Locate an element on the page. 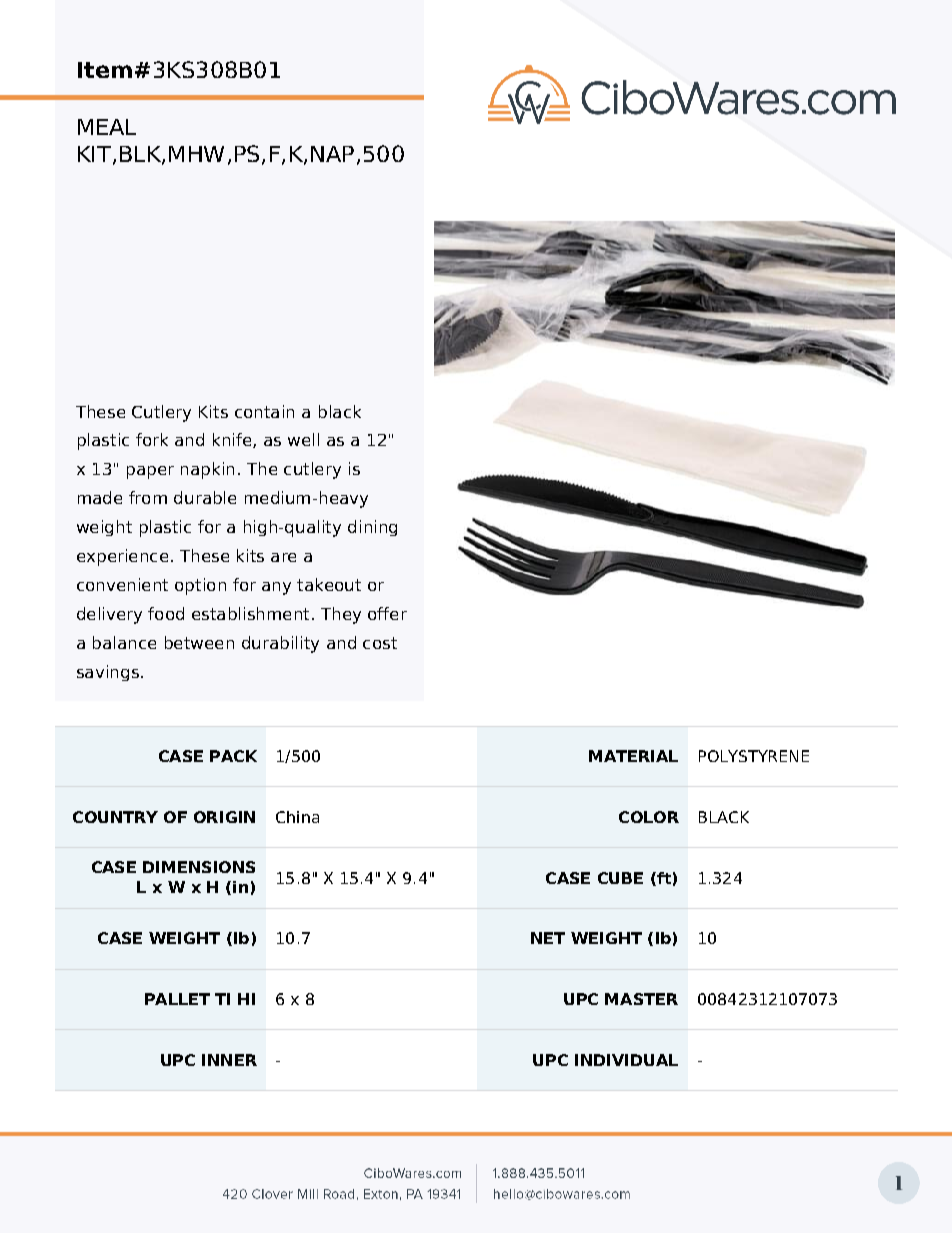 This page has width=952, height=1233. option is located at coordinates (200, 586).
